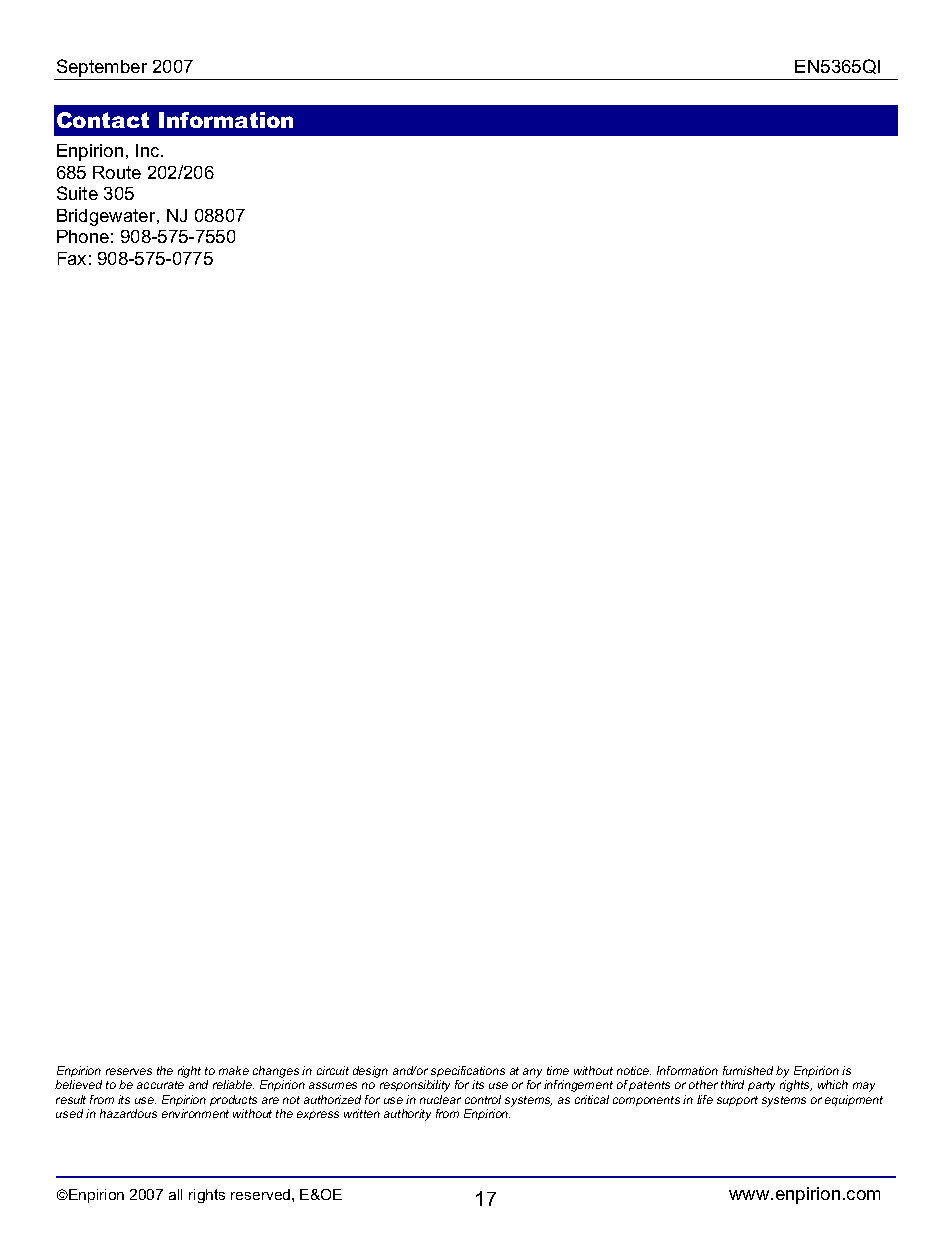 The width and height of the screenshot is (952, 1233). What do you see at coordinates (468, 1073) in the screenshot?
I see `specifications` at bounding box center [468, 1073].
